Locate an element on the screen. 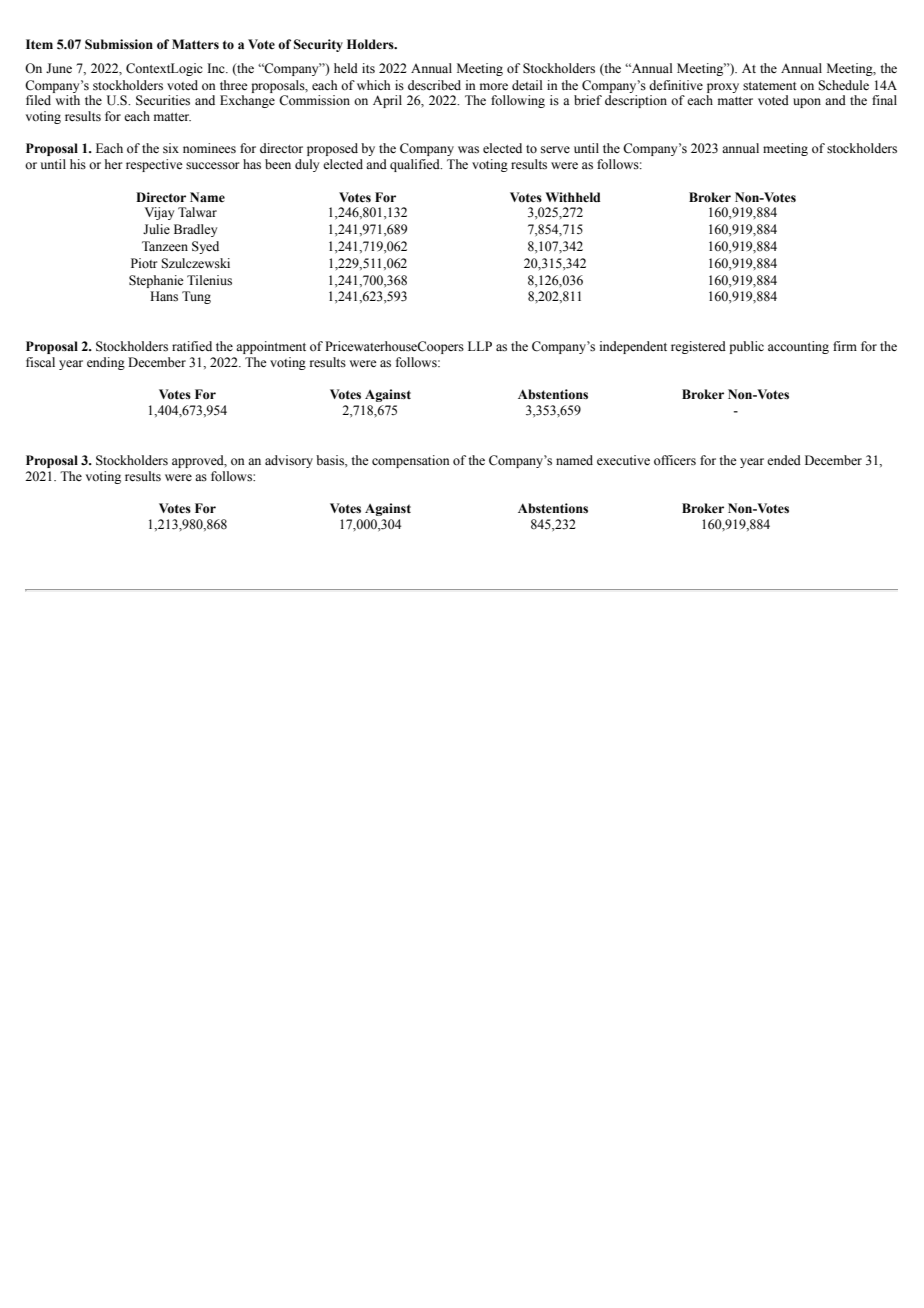 The width and height of the screenshot is (924, 1308). statement is located at coordinates (770, 86).
